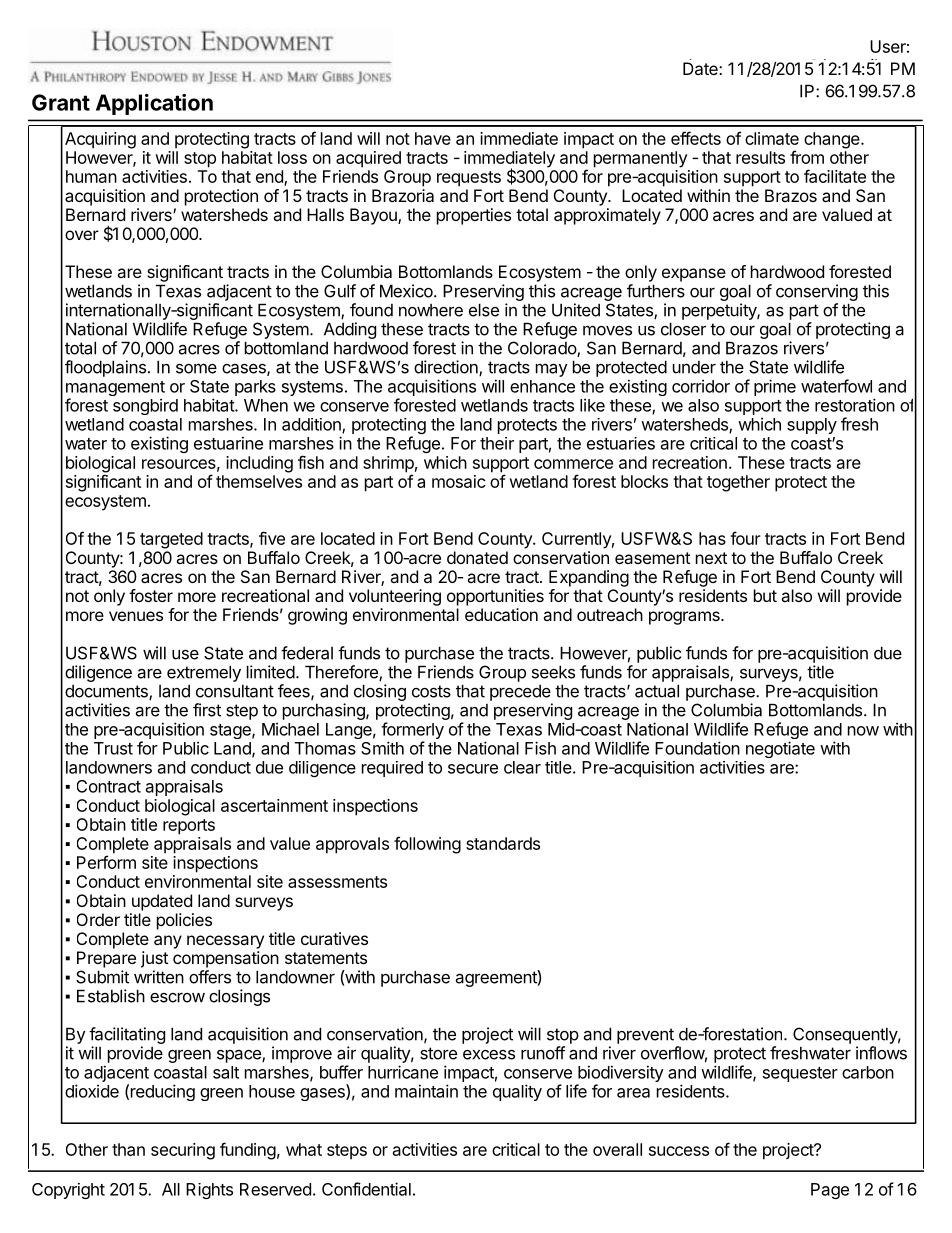  Describe the element at coordinates (501, 614) in the screenshot. I see `education` at that location.
